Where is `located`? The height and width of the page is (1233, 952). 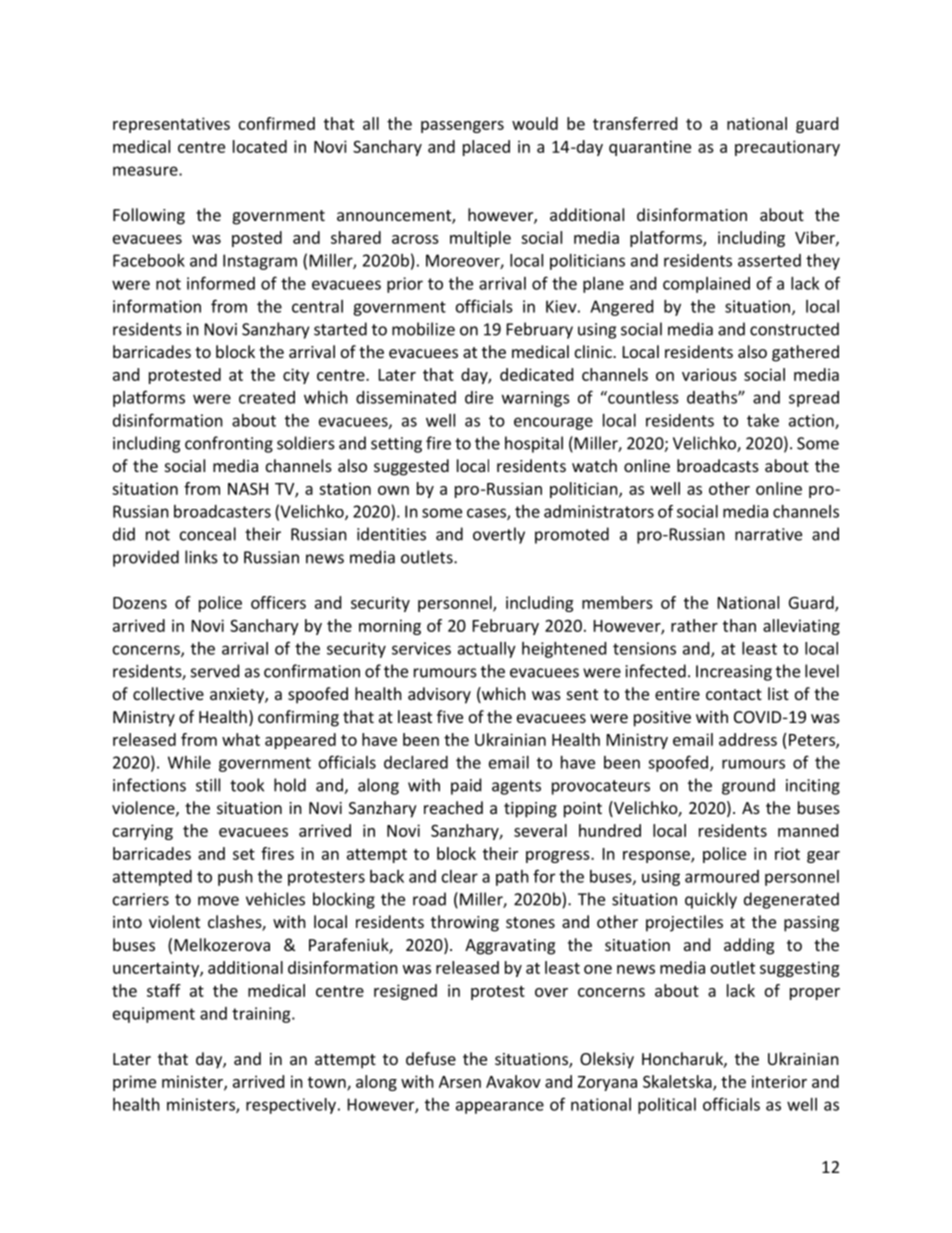
located is located at coordinates (260, 146).
